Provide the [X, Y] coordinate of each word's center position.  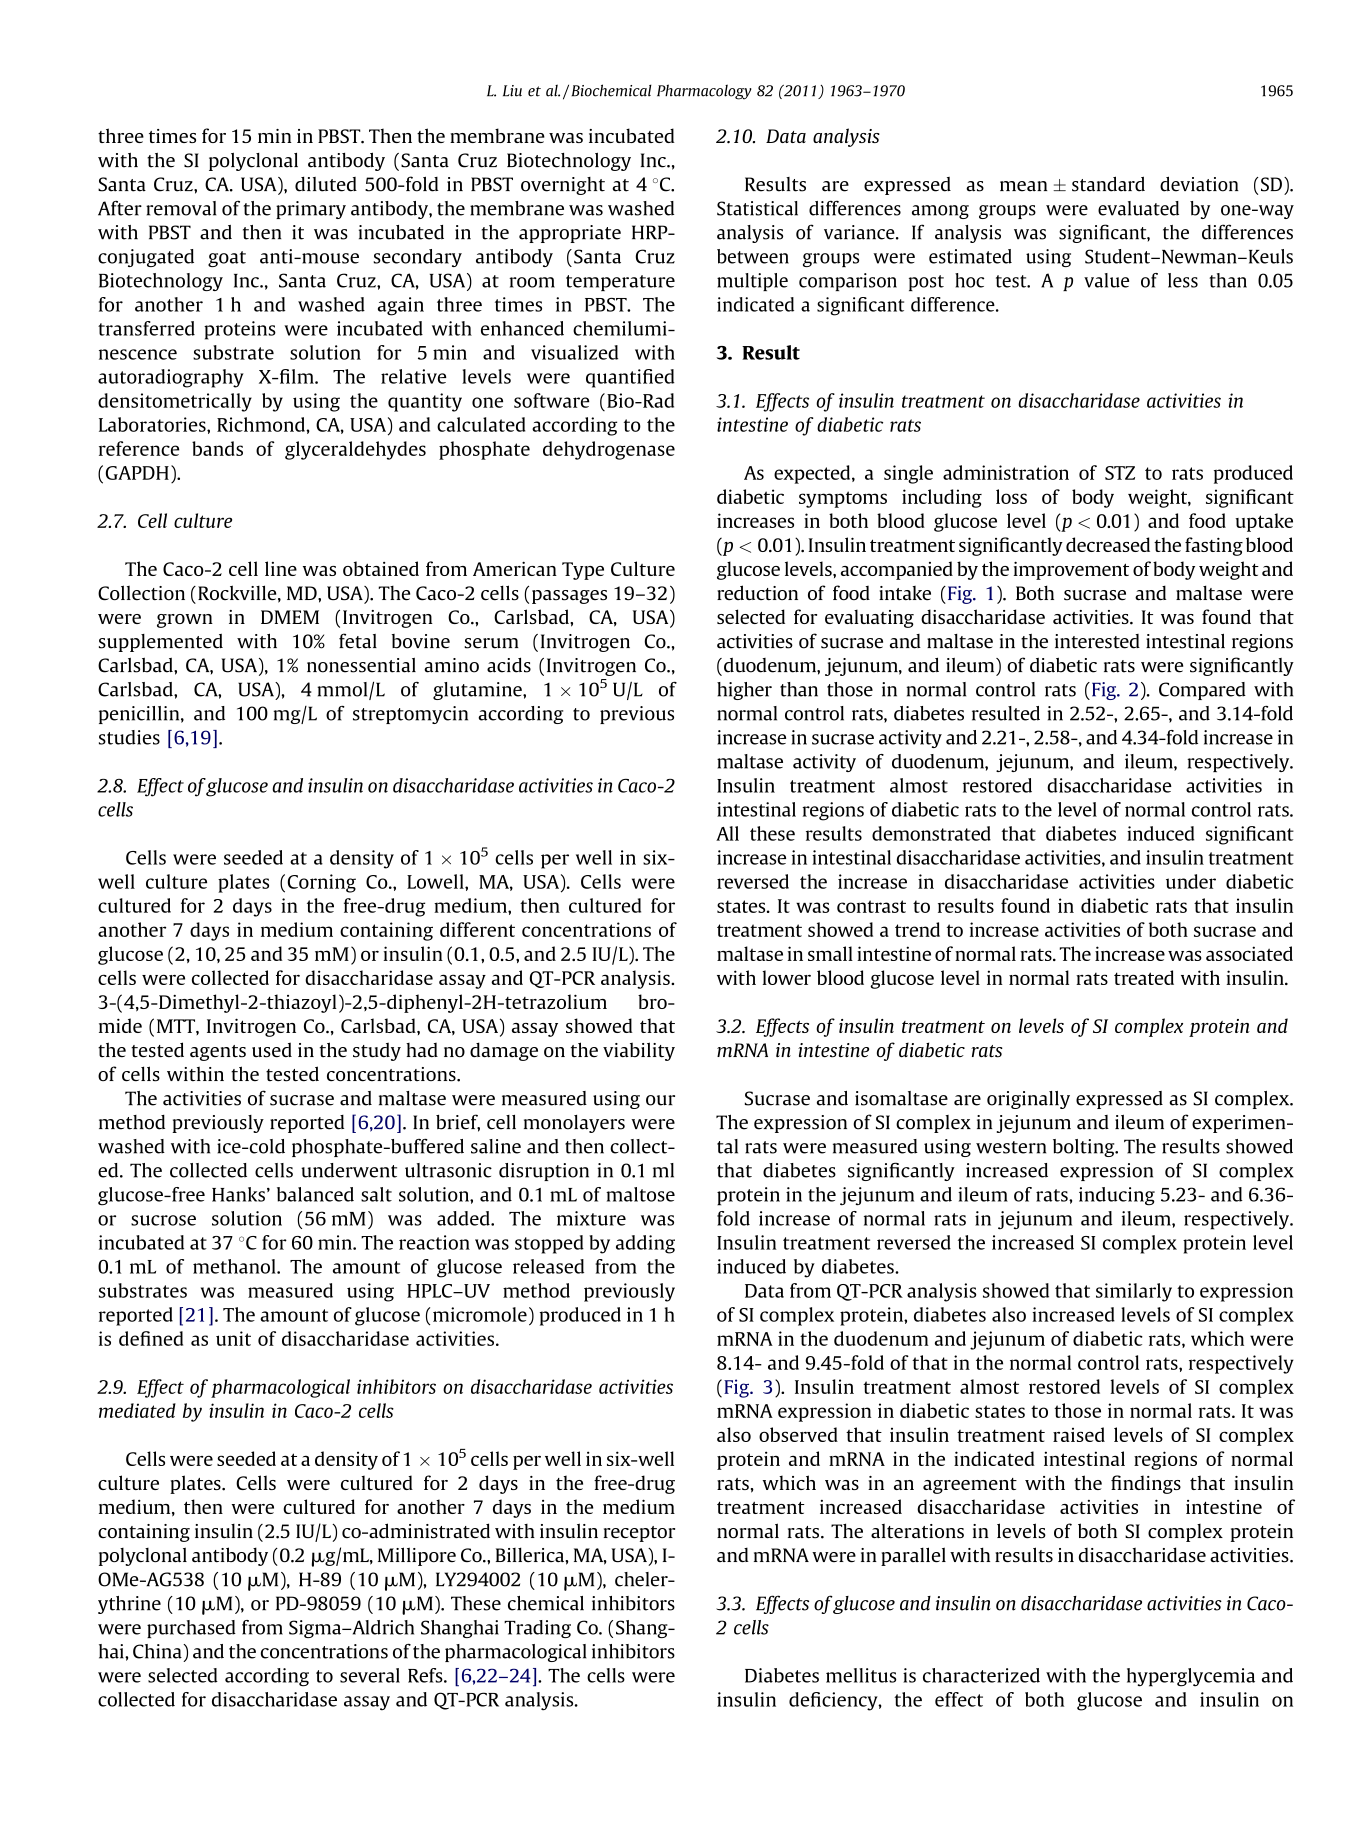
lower [786, 977]
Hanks [238, 1194]
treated [1144, 977]
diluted [326, 184]
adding [645, 1244]
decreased [1108, 544]
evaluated [1138, 208]
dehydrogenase [609, 450]
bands [217, 448]
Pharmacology [704, 92]
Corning [322, 883]
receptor [639, 1534]
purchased [191, 1629]
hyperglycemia [1191, 1677]
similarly [1134, 1292]
